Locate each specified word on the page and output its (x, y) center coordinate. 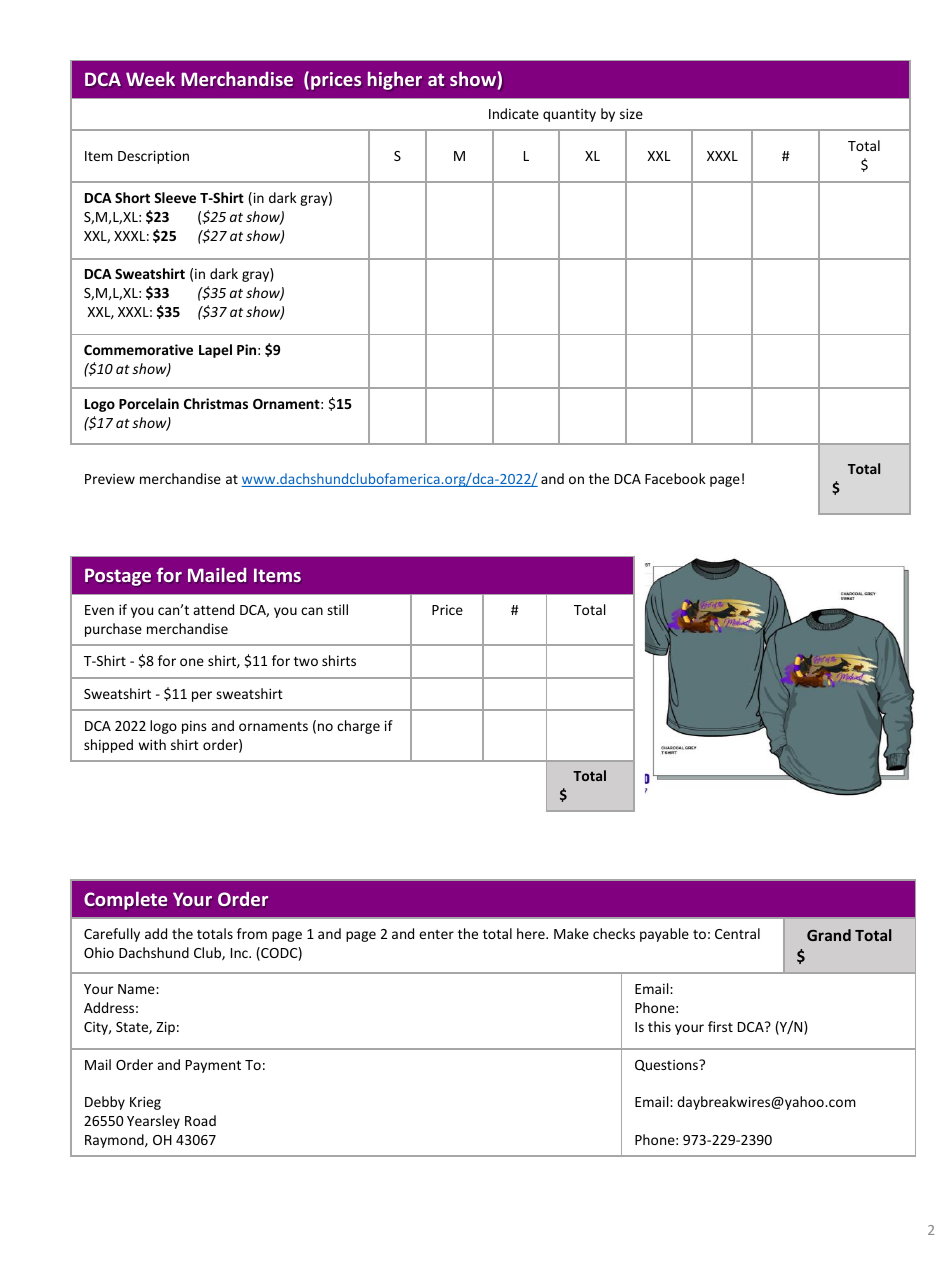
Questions (667, 1066)
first (720, 1026)
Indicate (514, 113)
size (631, 113)
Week (150, 78)
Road (200, 1120)
